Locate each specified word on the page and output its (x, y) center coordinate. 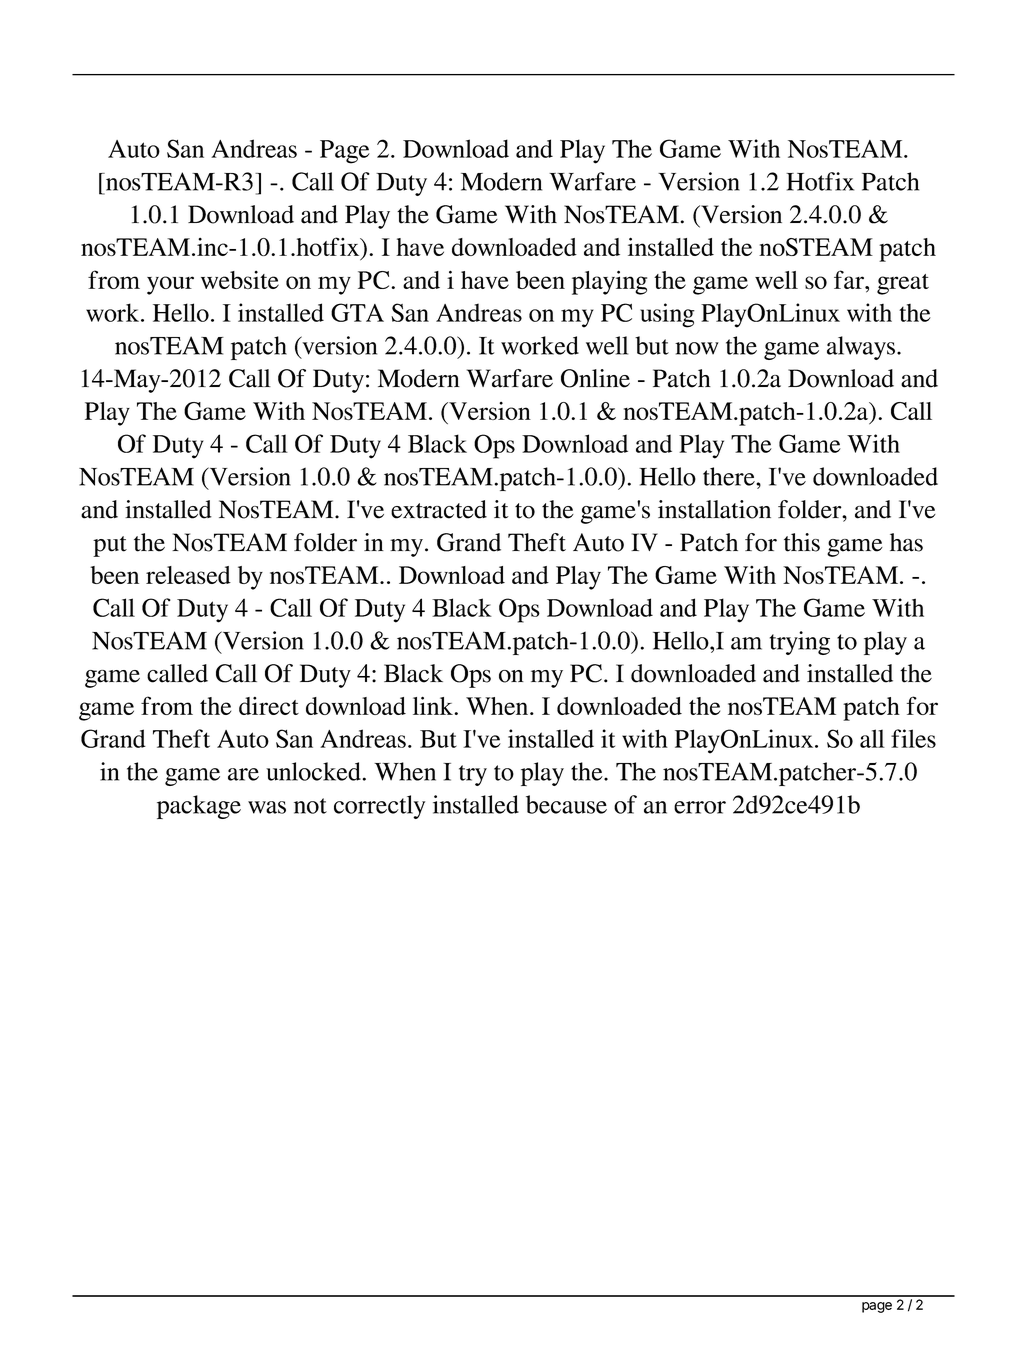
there (730, 476)
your (170, 285)
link (434, 705)
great (903, 284)
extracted (439, 509)
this (802, 542)
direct (269, 706)
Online (595, 378)
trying (800, 643)
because (566, 804)
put (110, 546)
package (199, 807)
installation (714, 509)
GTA (357, 312)
